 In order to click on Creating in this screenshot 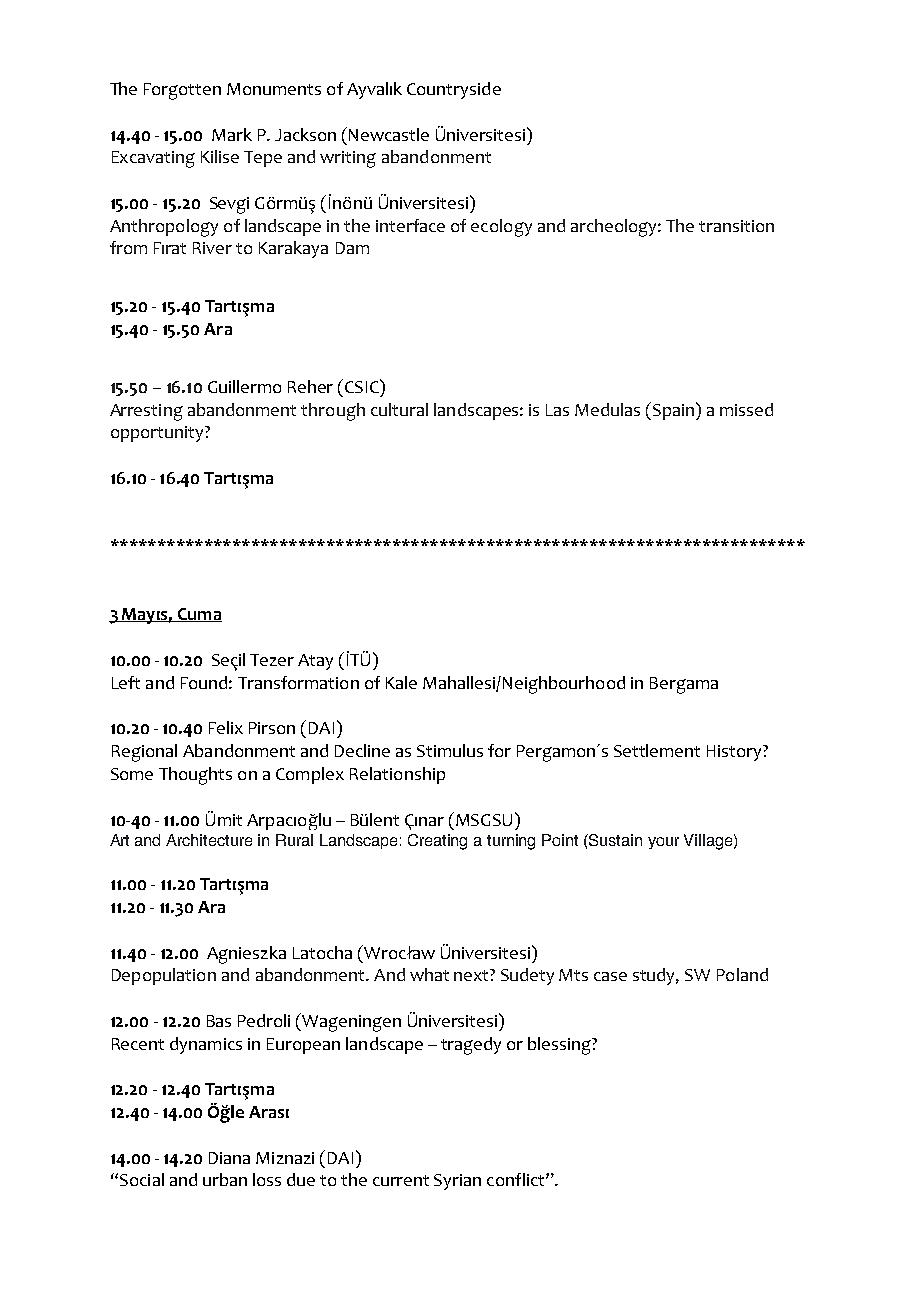, I will do `click(437, 842)`.
